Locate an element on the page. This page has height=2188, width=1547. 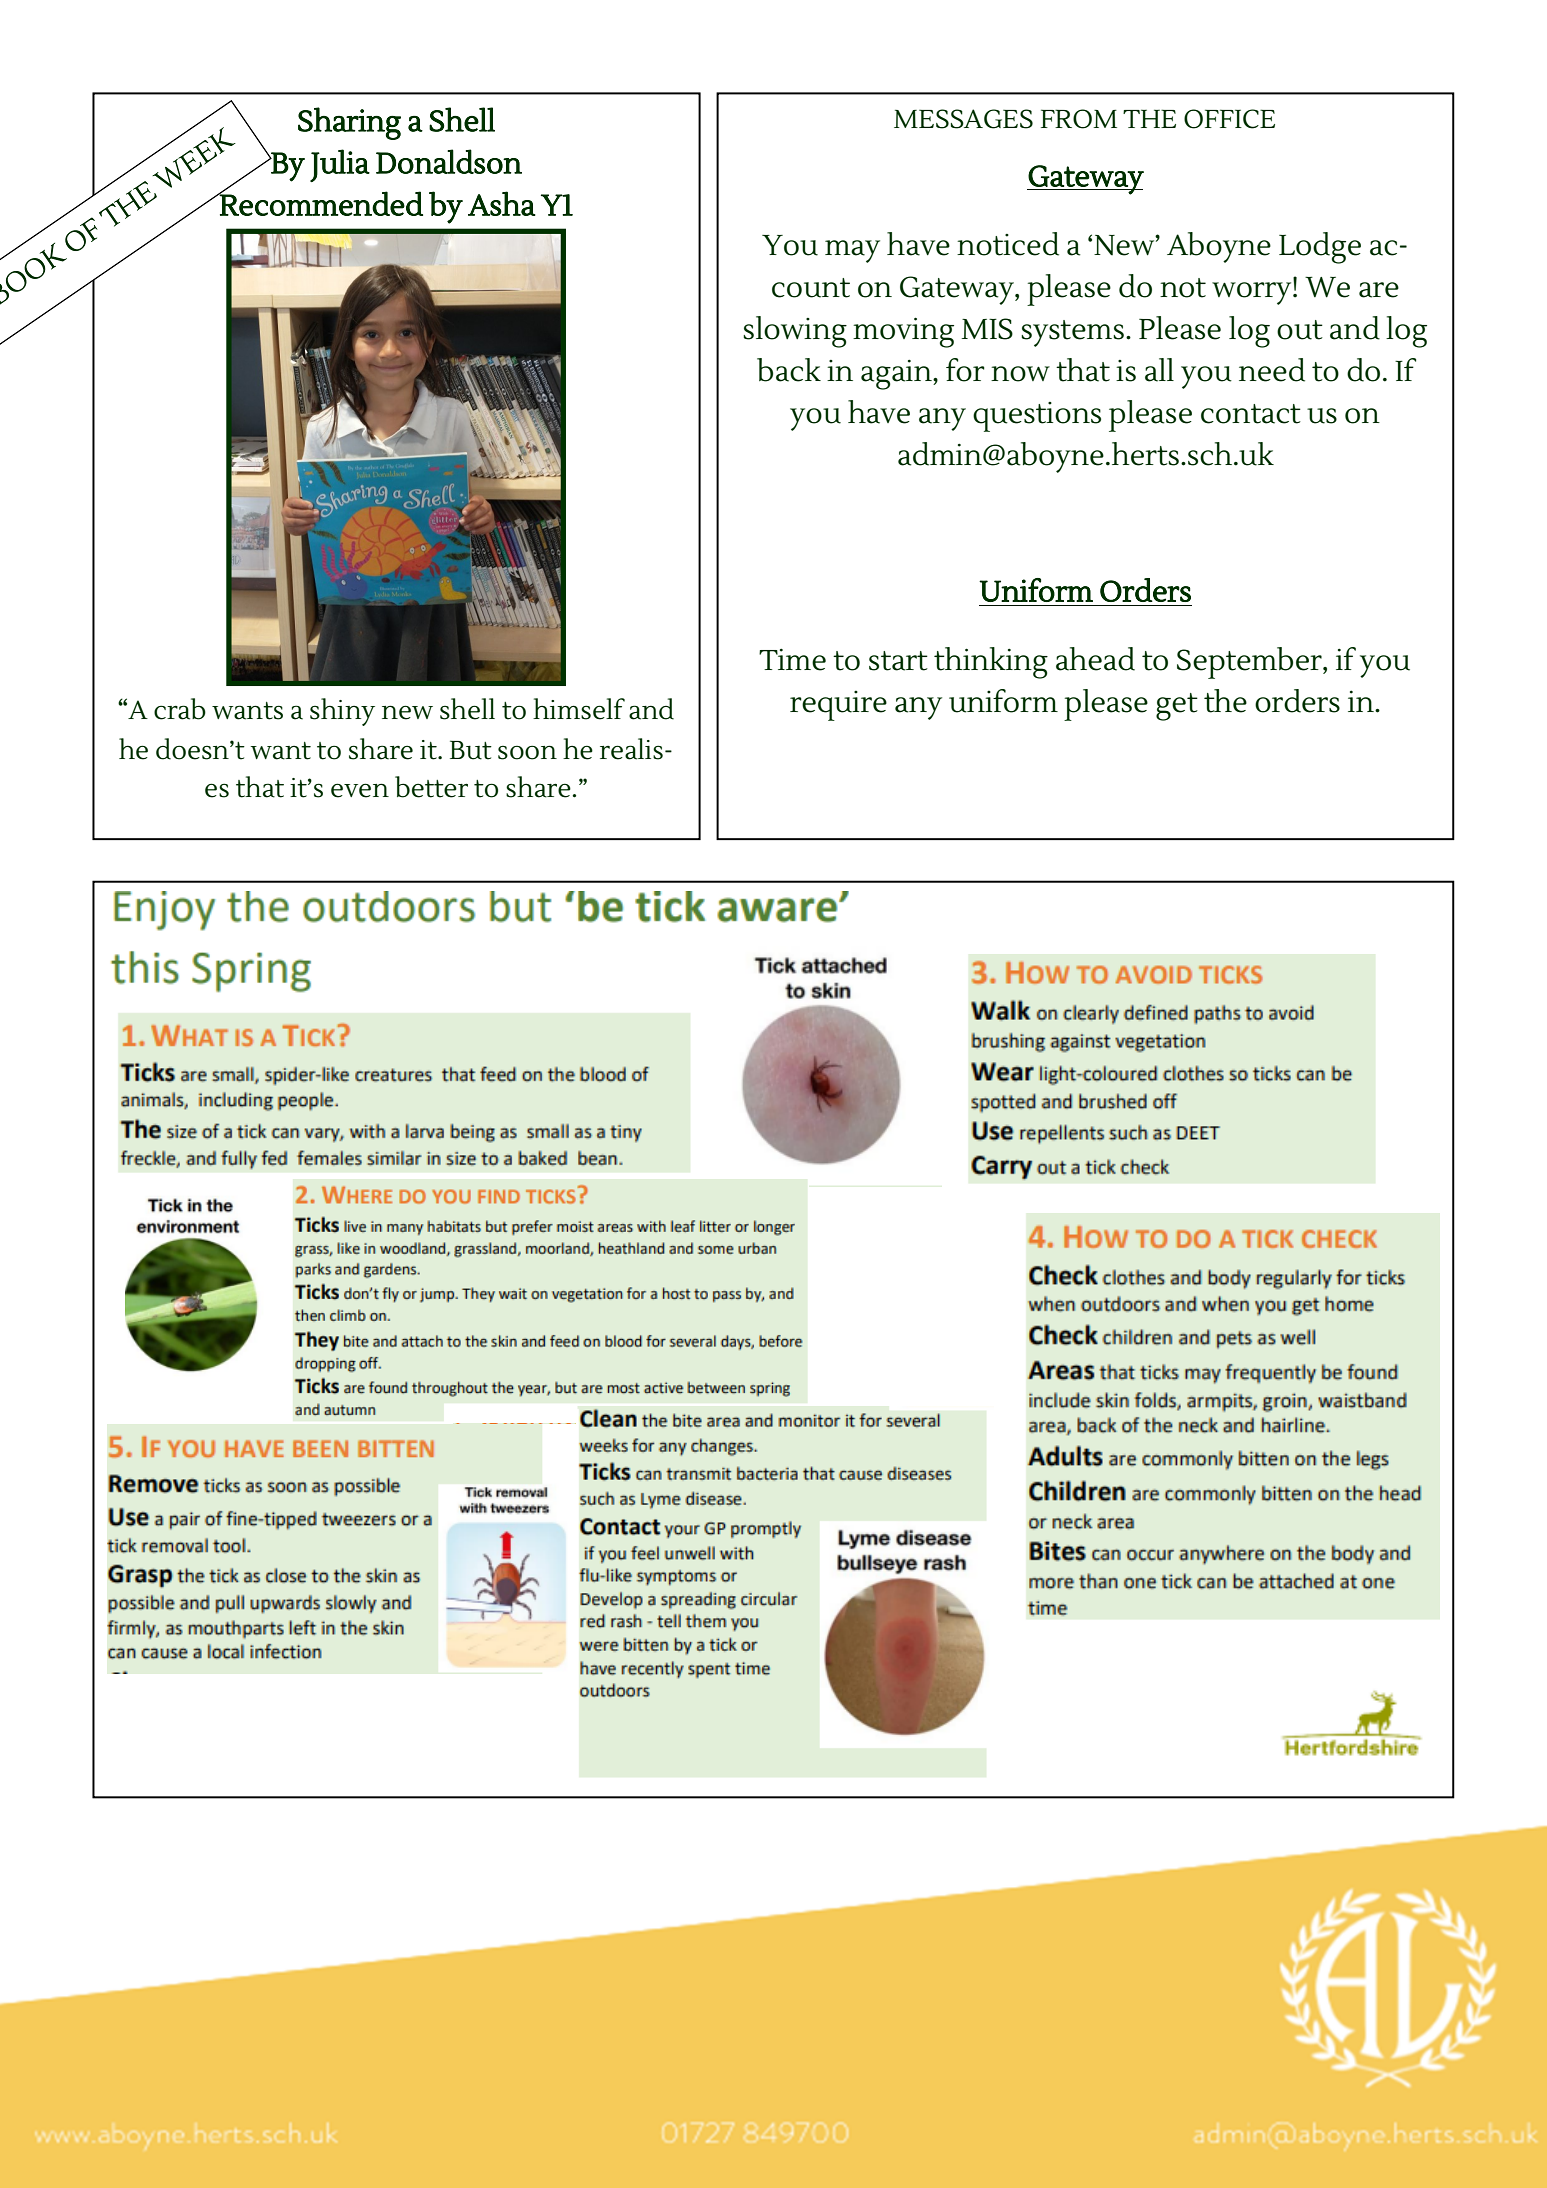
back is located at coordinates (789, 370).
